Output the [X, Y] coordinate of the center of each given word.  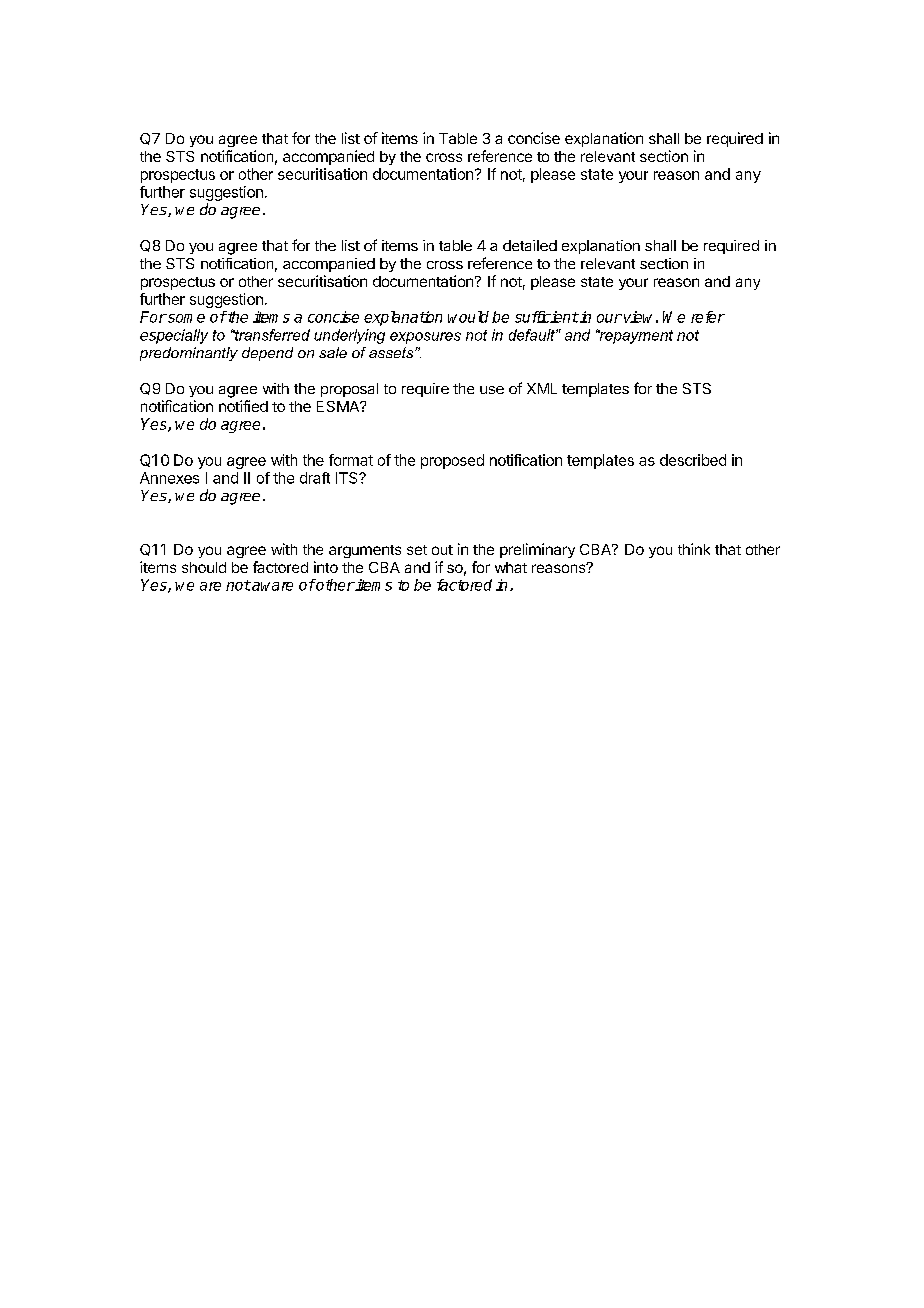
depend [267, 354]
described [693, 460]
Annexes [169, 478]
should [204, 567]
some [185, 318]
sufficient [547, 317]
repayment [635, 336]
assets [392, 352]
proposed [452, 461]
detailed [530, 245]
